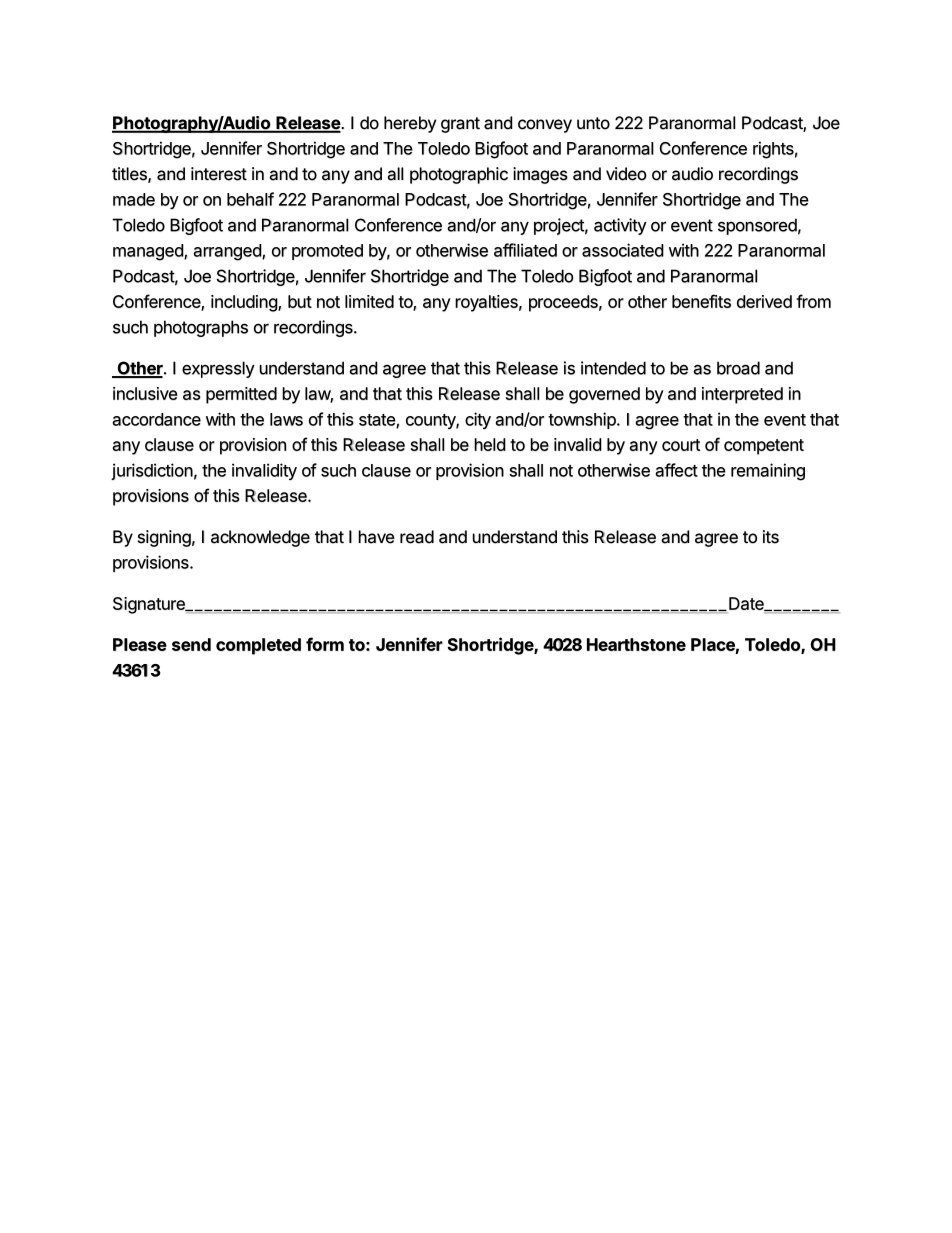 Image resolution: width=952 pixels, height=1233 pixels. What do you see at coordinates (460, 125) in the document?
I see `grant` at bounding box center [460, 125].
